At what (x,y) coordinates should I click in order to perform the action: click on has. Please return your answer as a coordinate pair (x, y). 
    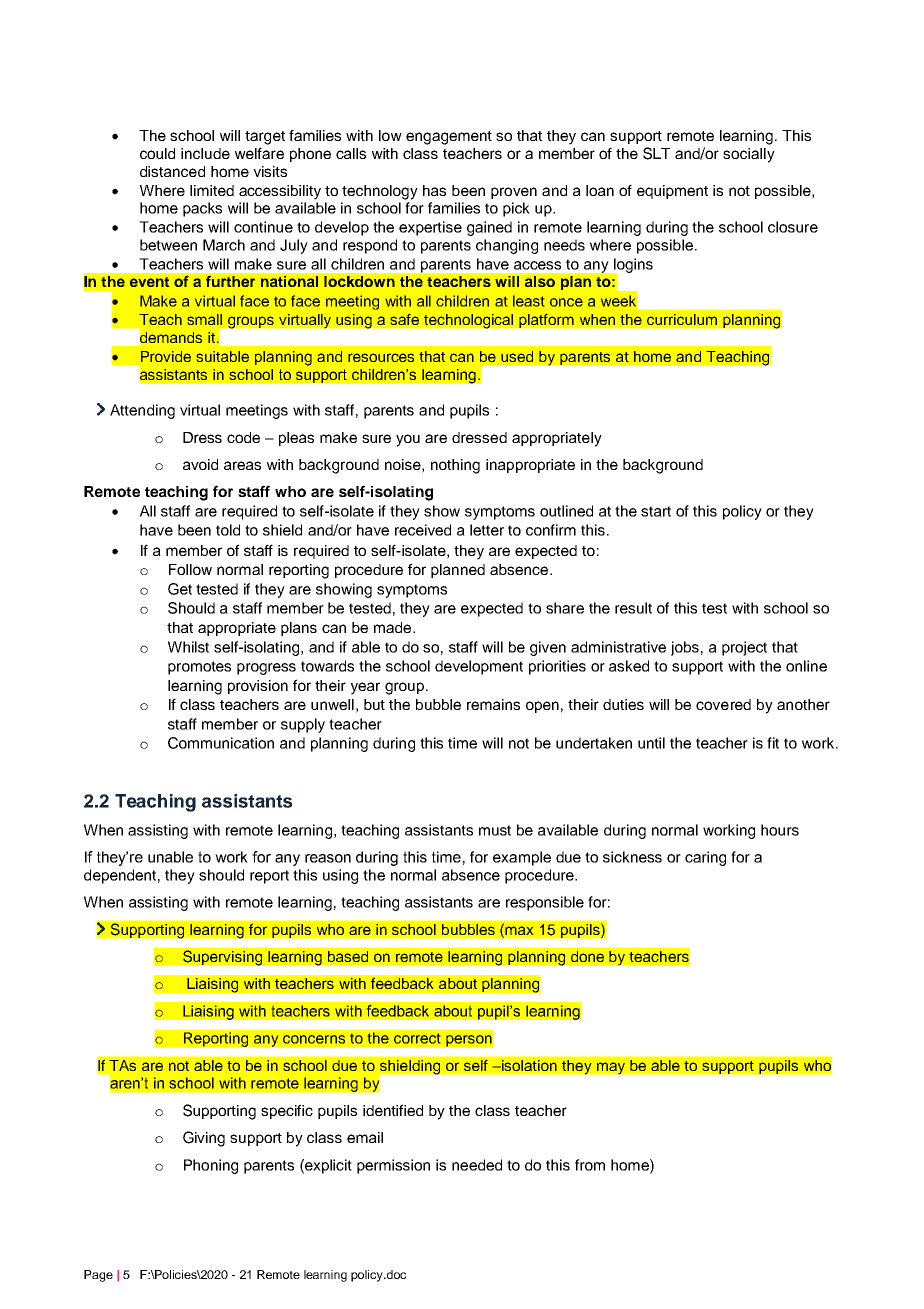
    Looking at the image, I should click on (434, 190).
